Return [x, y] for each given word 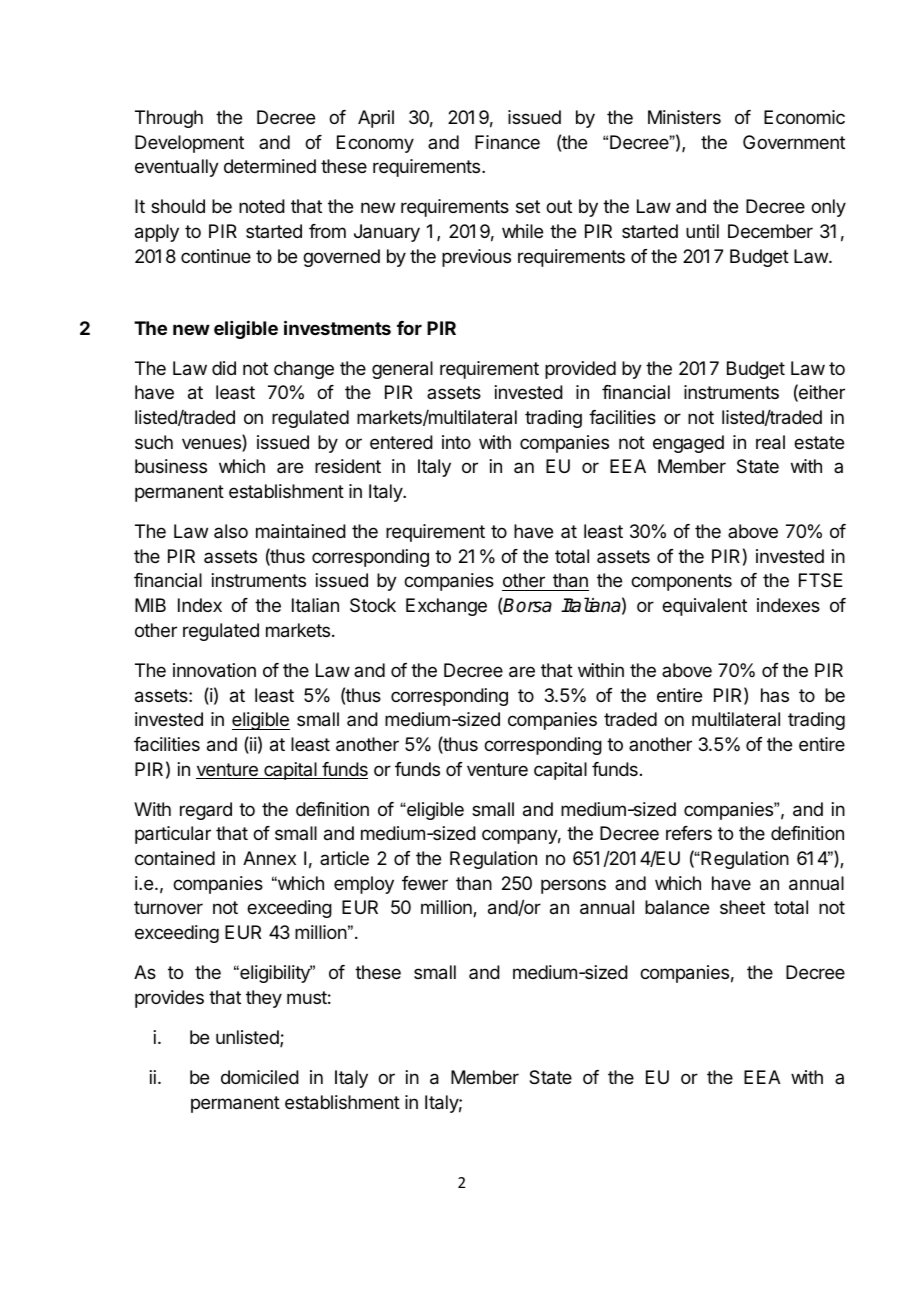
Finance [507, 142]
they [264, 999]
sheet [742, 907]
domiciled [260, 1077]
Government [794, 142]
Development [189, 144]
